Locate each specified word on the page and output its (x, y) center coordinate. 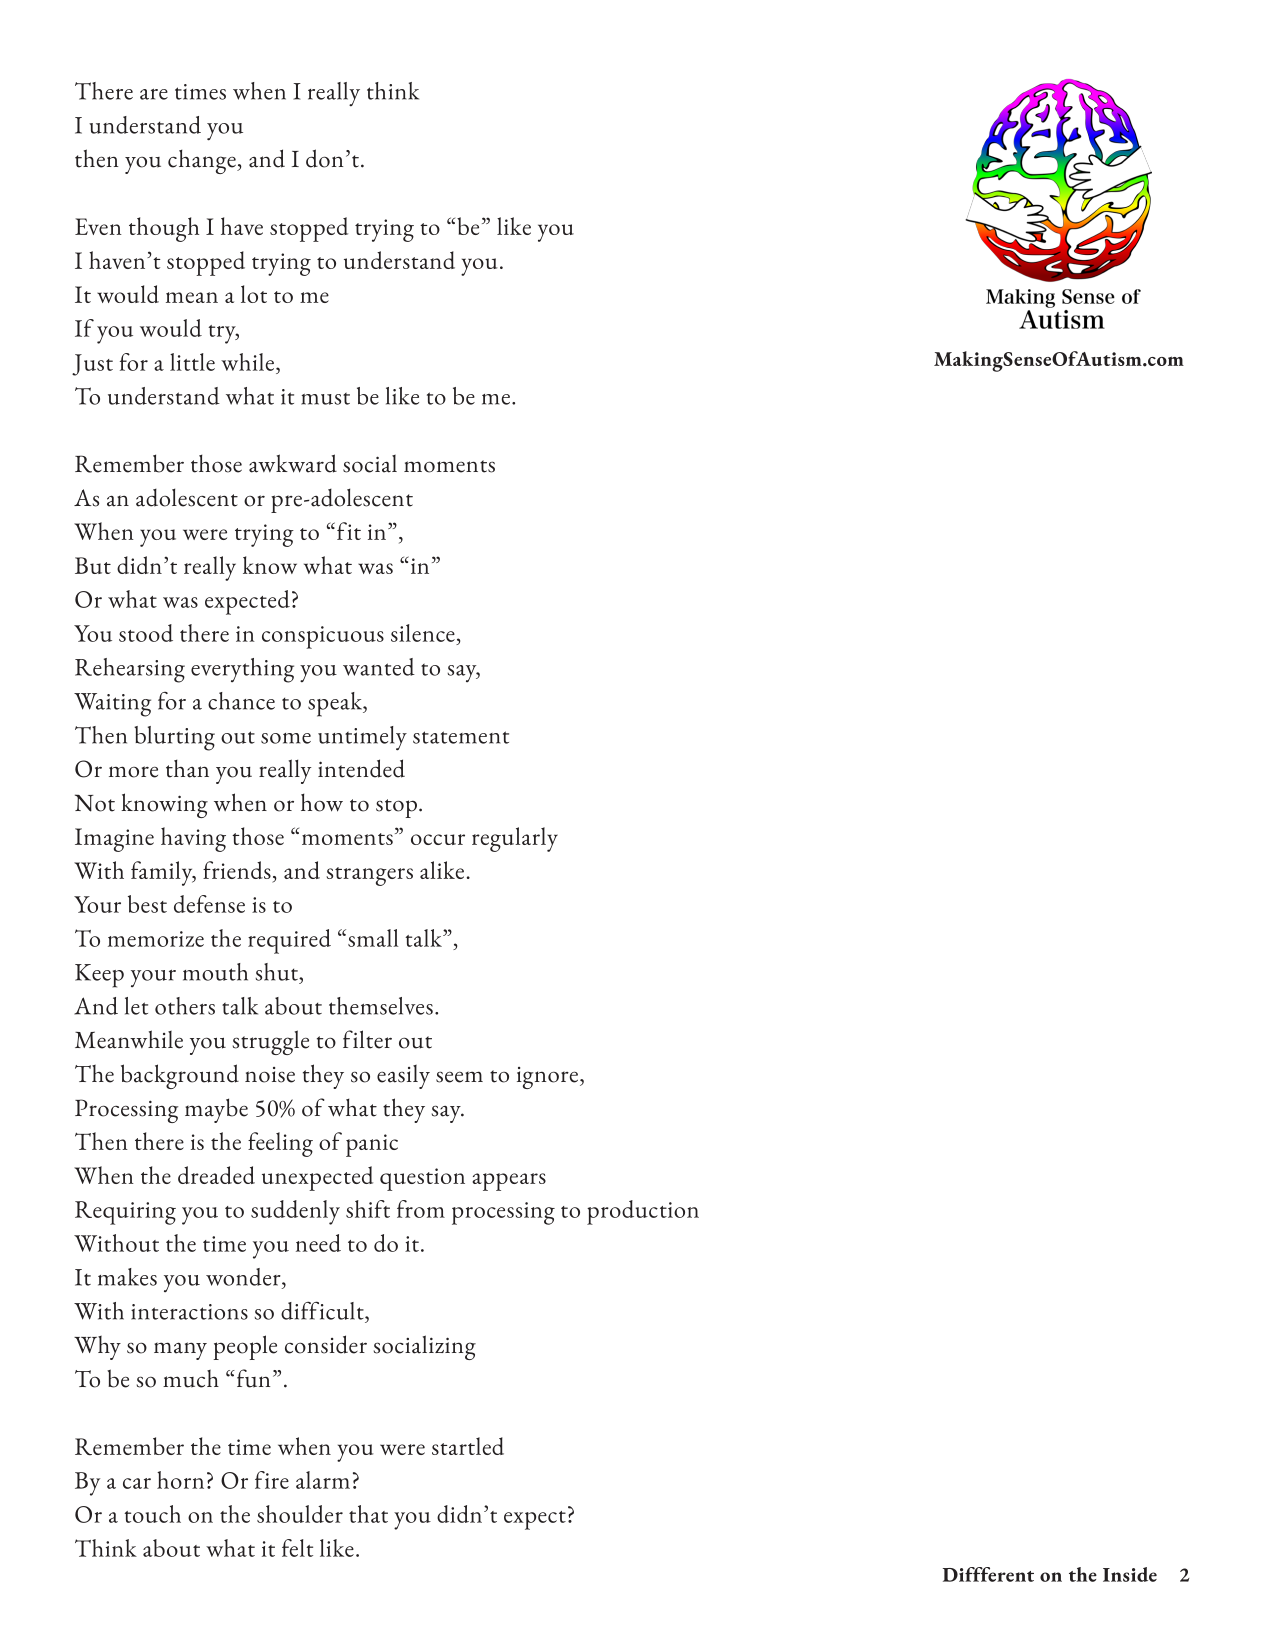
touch (152, 1514)
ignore (549, 1078)
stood (146, 633)
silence (423, 633)
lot (254, 294)
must (325, 398)
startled (468, 1446)
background (180, 1076)
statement (461, 737)
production (643, 1212)
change (203, 161)
